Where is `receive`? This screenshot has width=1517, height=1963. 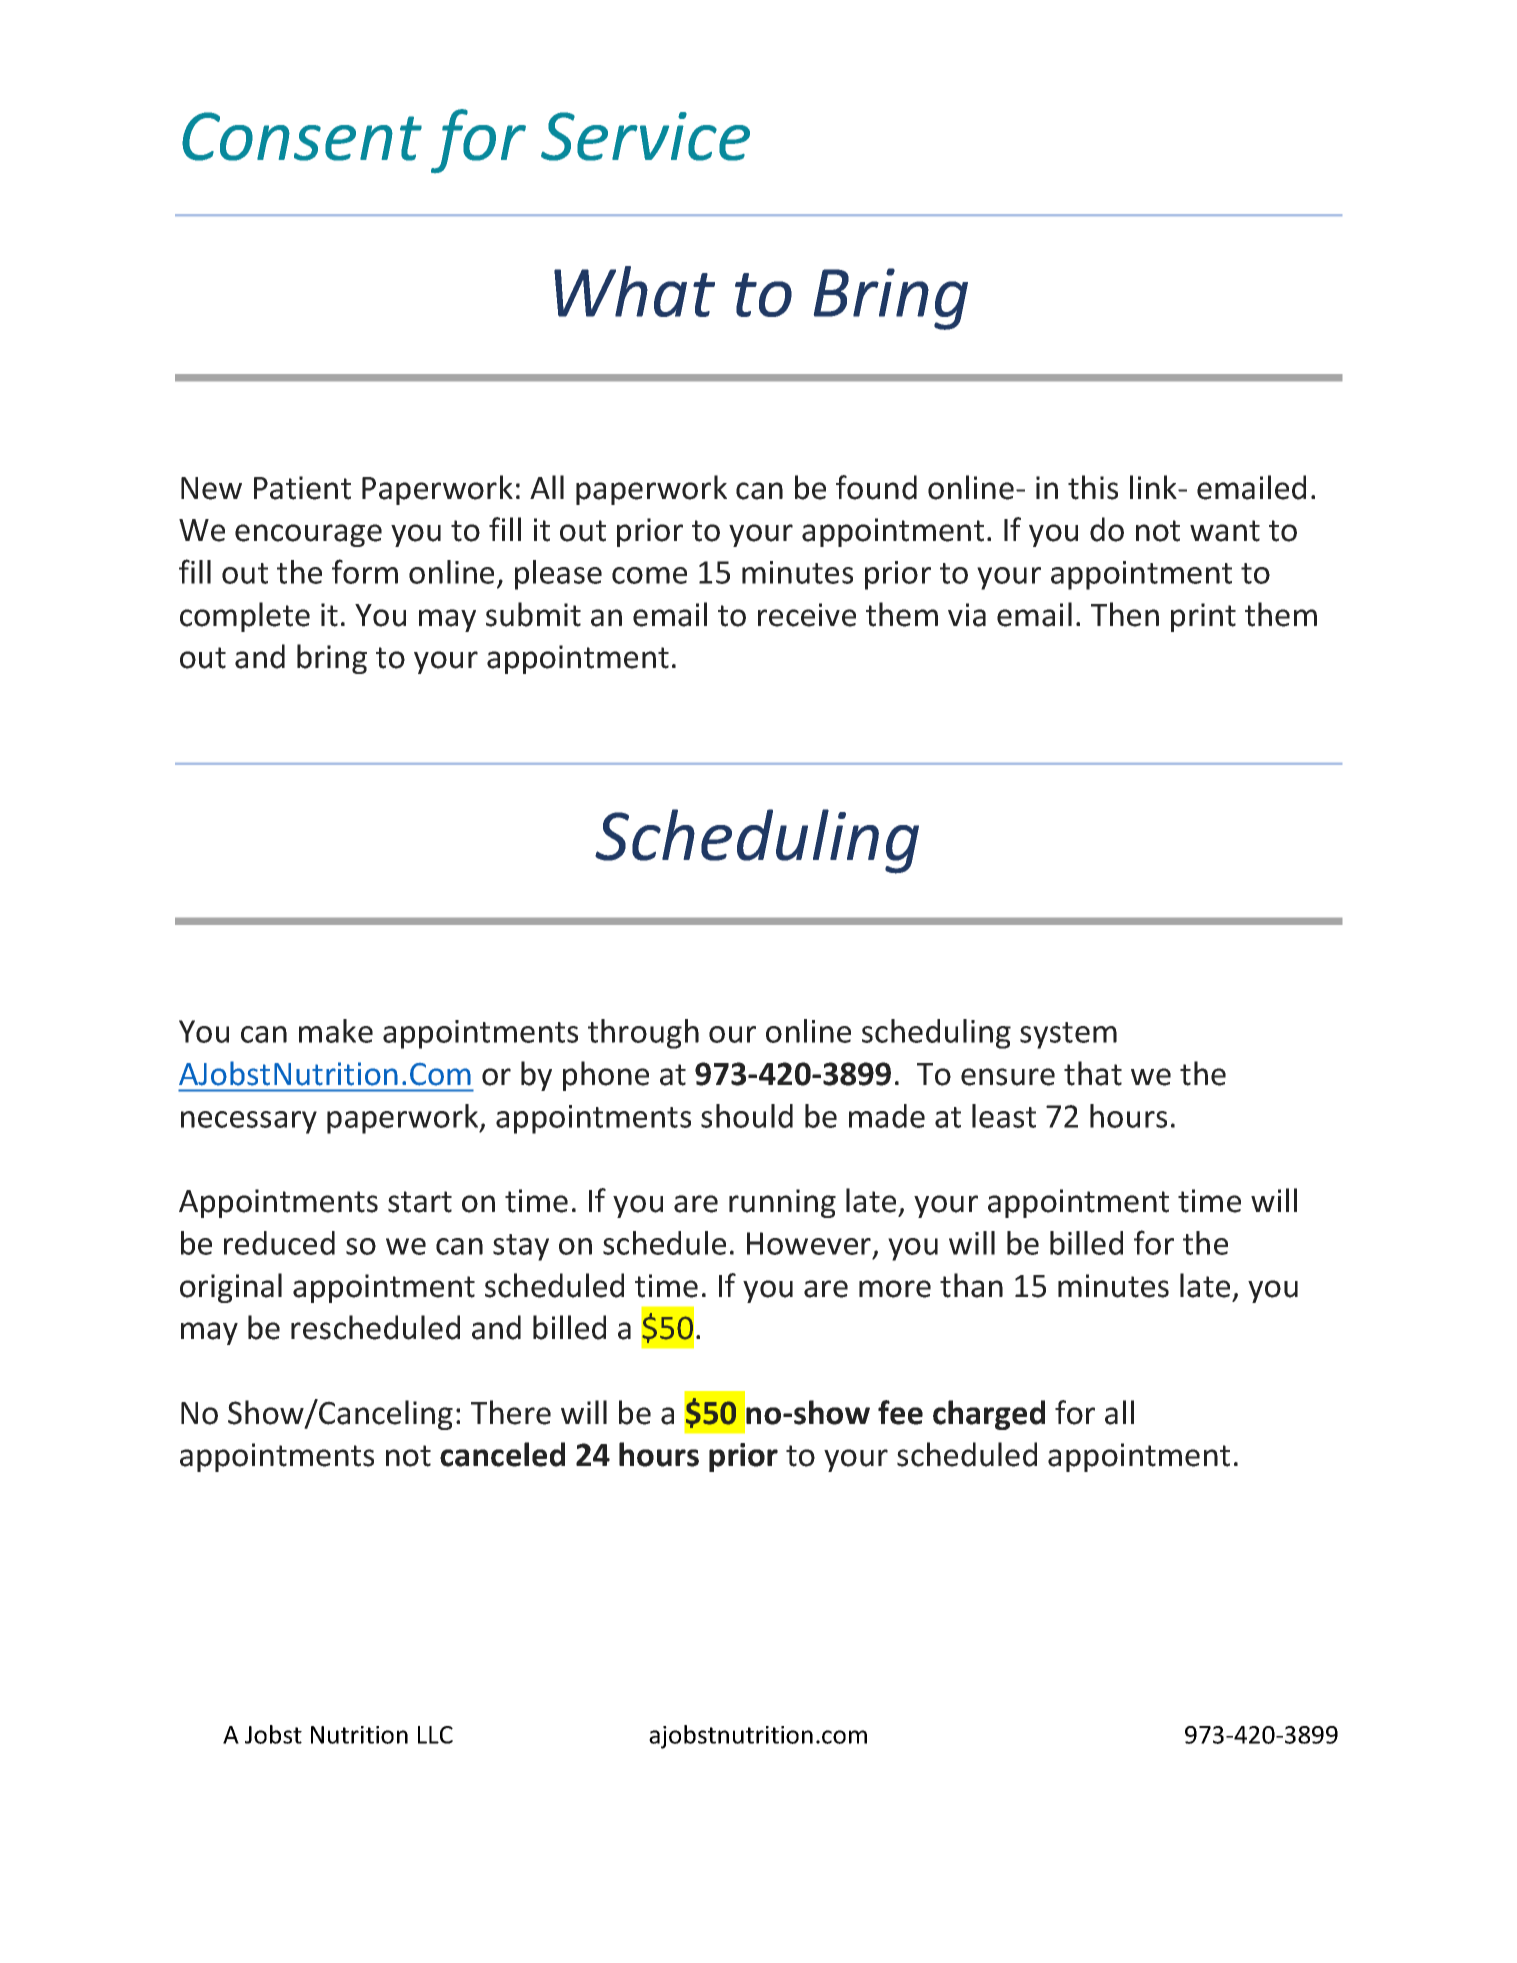
receive is located at coordinates (807, 615).
